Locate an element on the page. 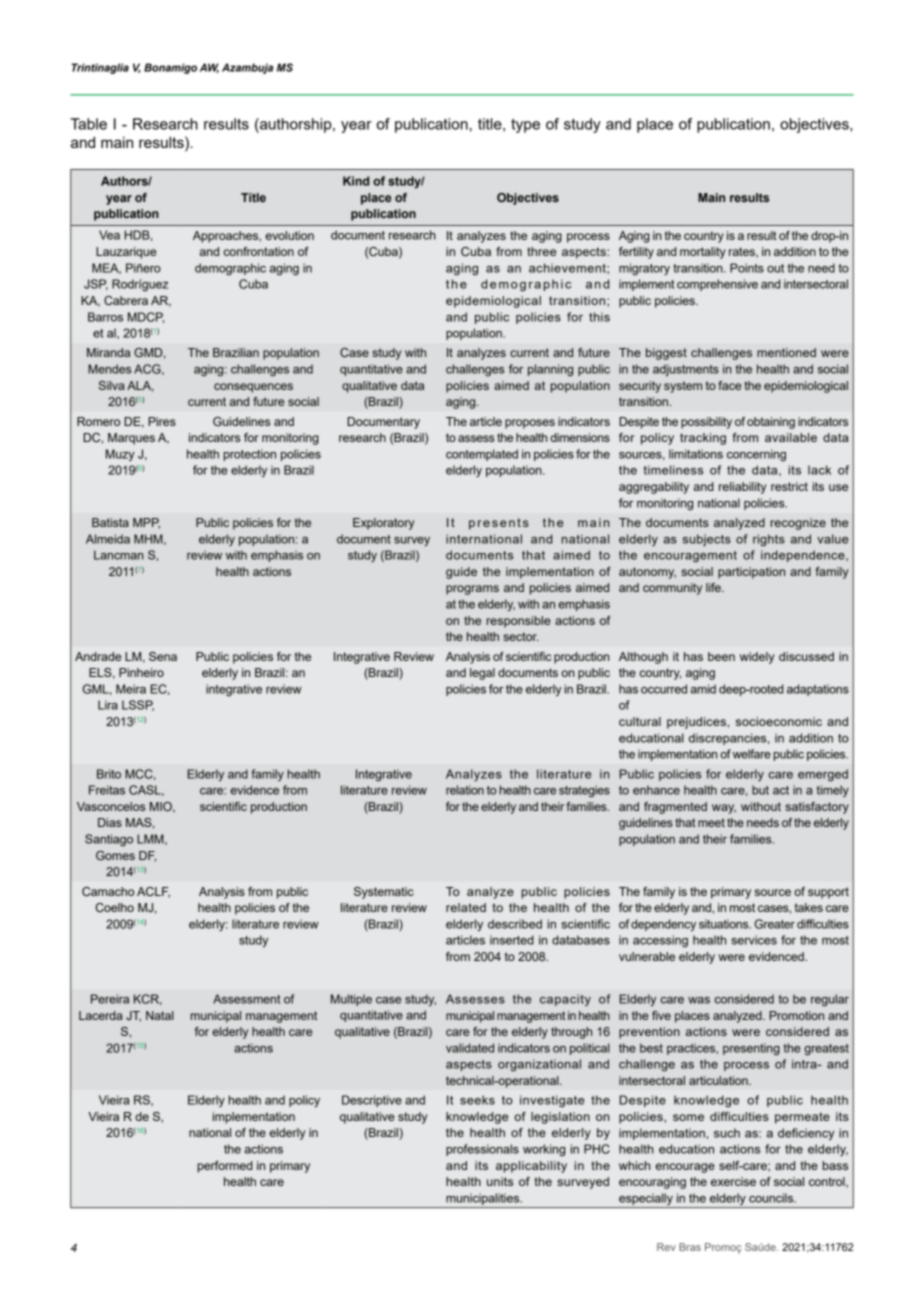 The image size is (924, 1308). Santiago is located at coordinates (109, 840).
